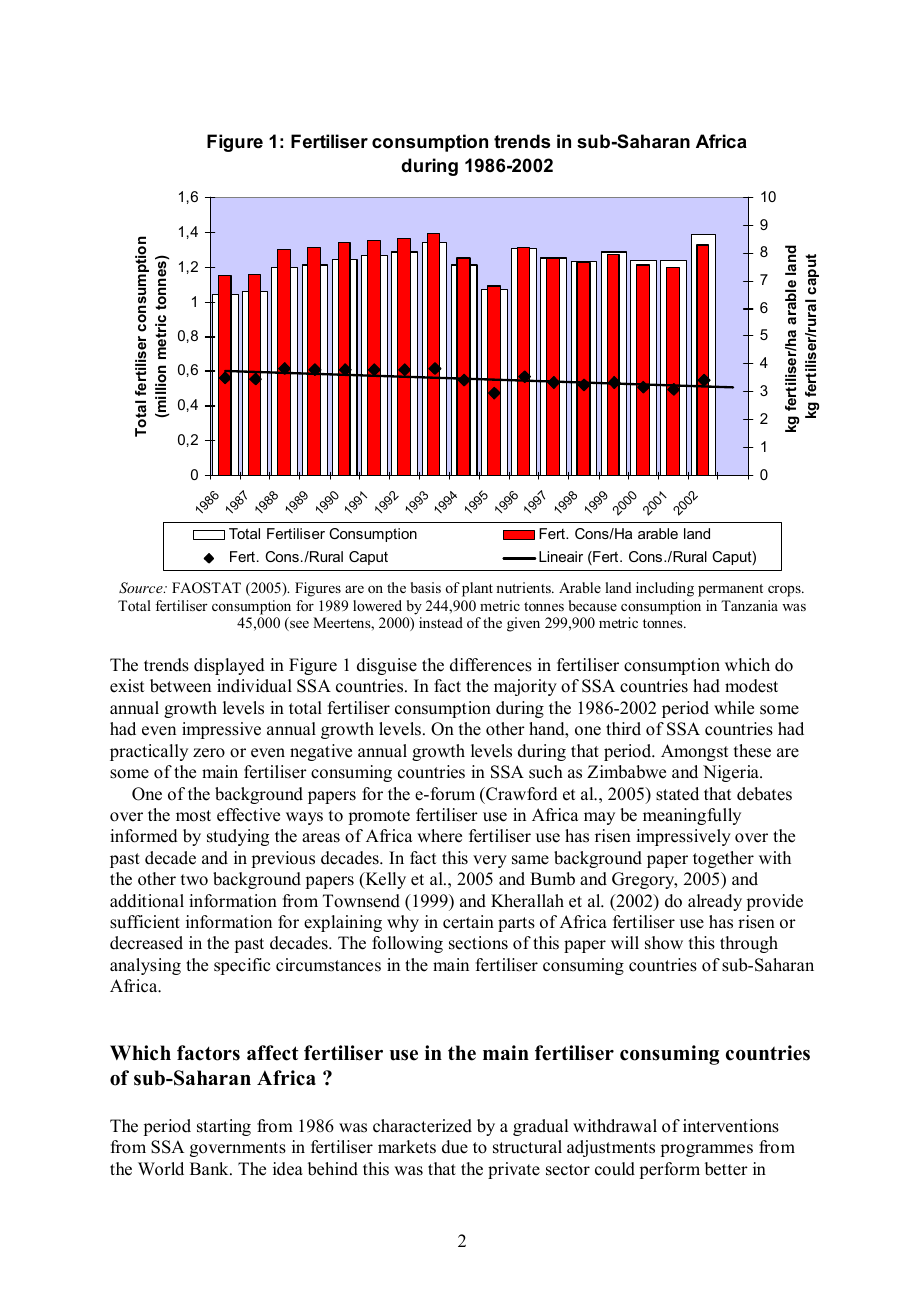 The width and height of the page is (924, 1308). What do you see at coordinates (546, 772) in the page?
I see `such` at bounding box center [546, 772].
